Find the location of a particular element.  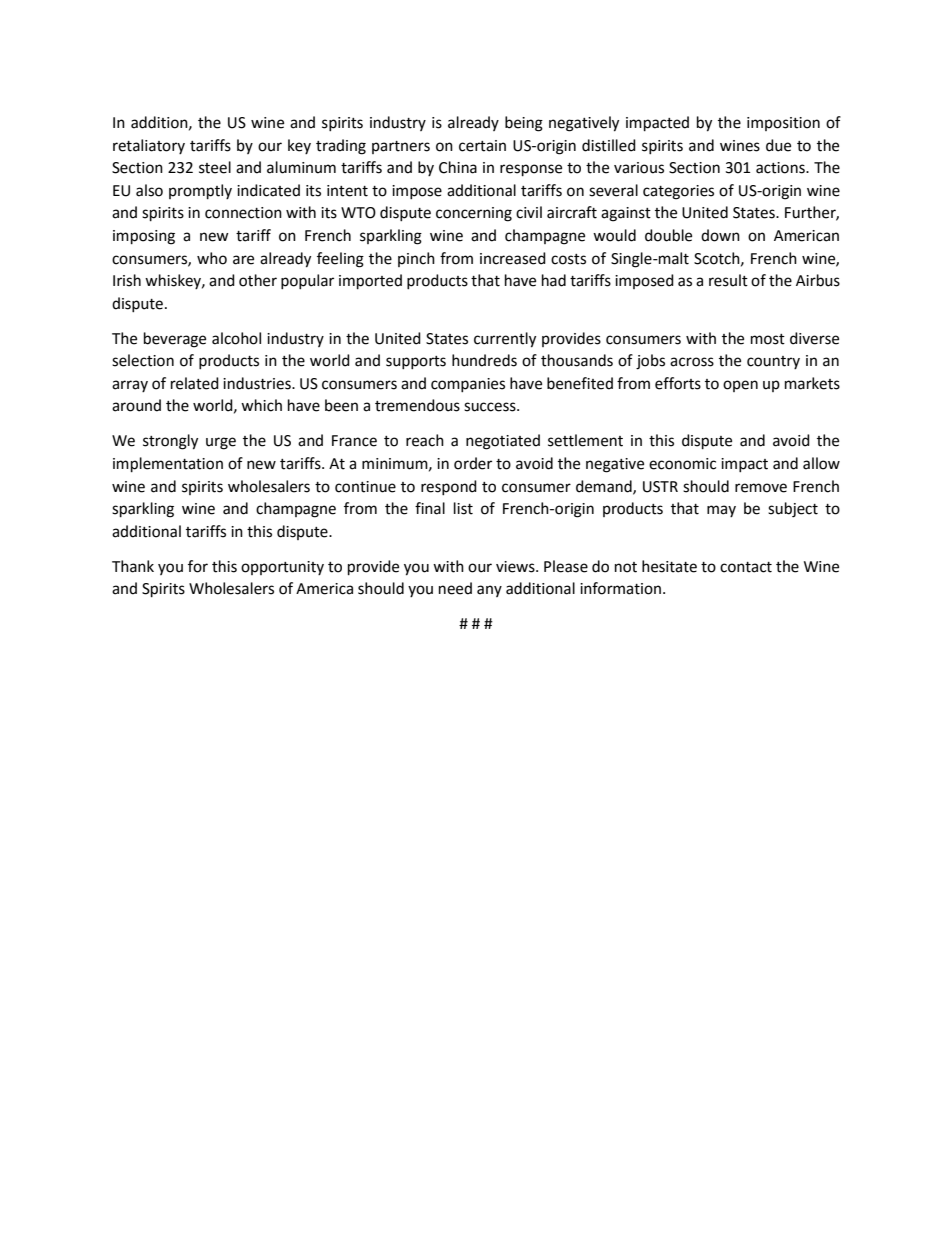

due is located at coordinates (778, 145).
